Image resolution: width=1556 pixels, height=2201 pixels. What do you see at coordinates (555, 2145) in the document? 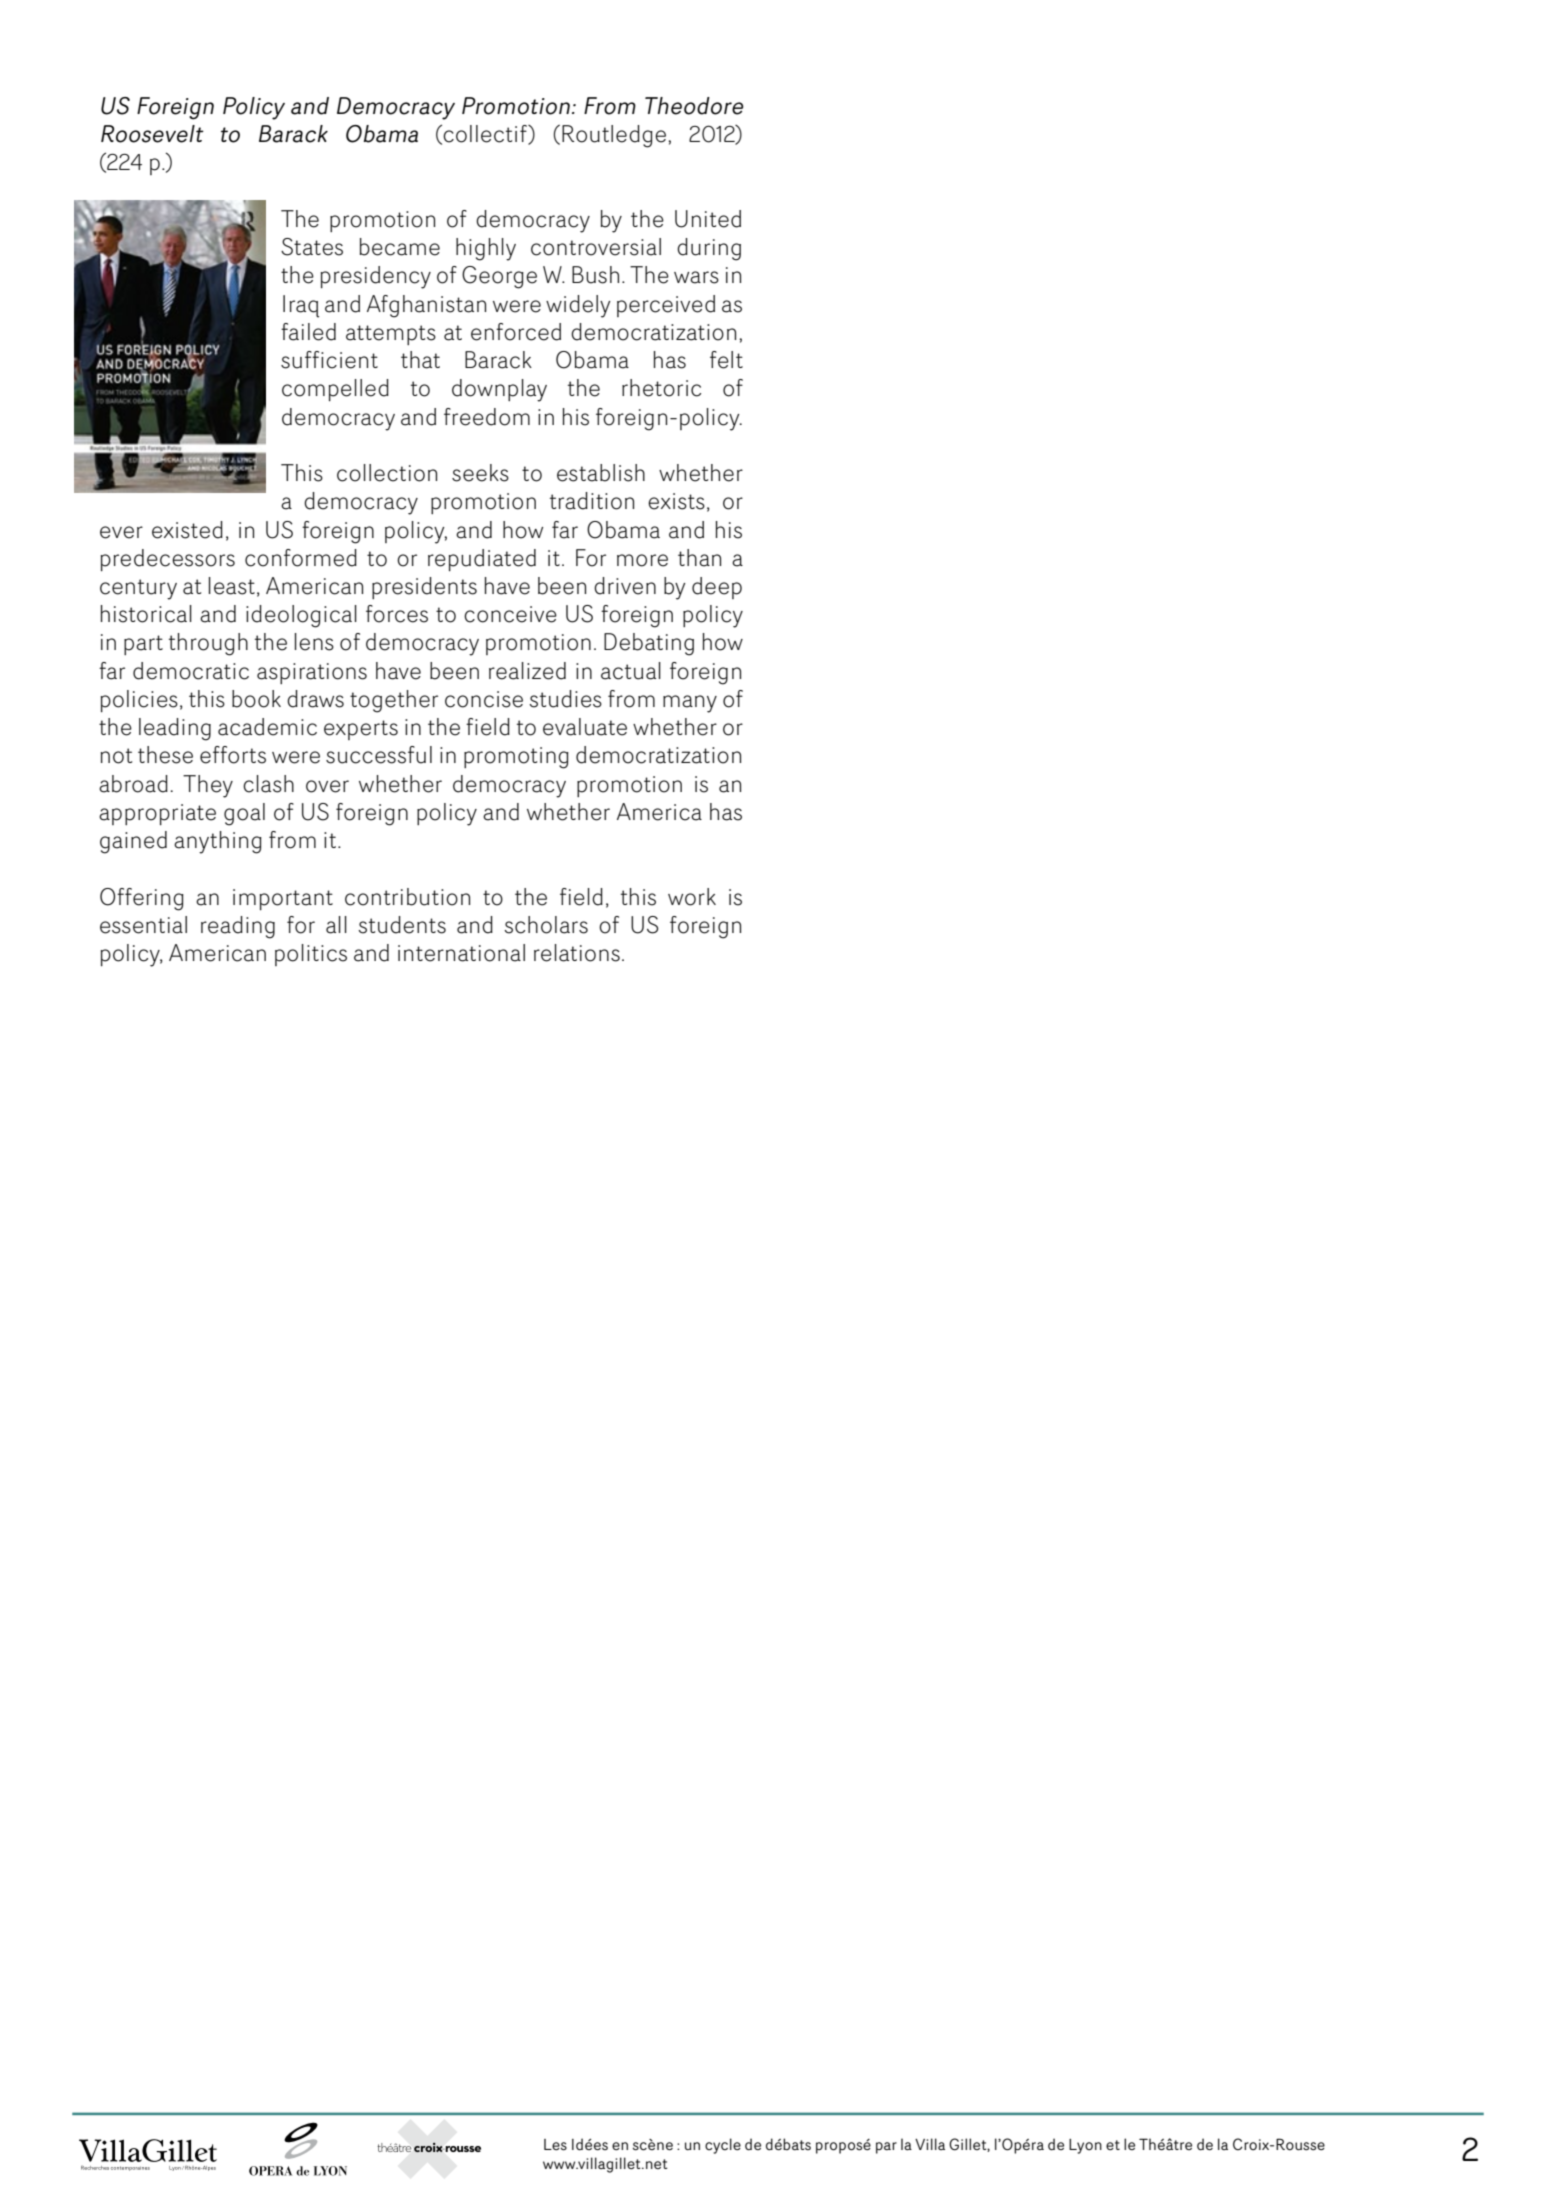
I see `Les` at bounding box center [555, 2145].
